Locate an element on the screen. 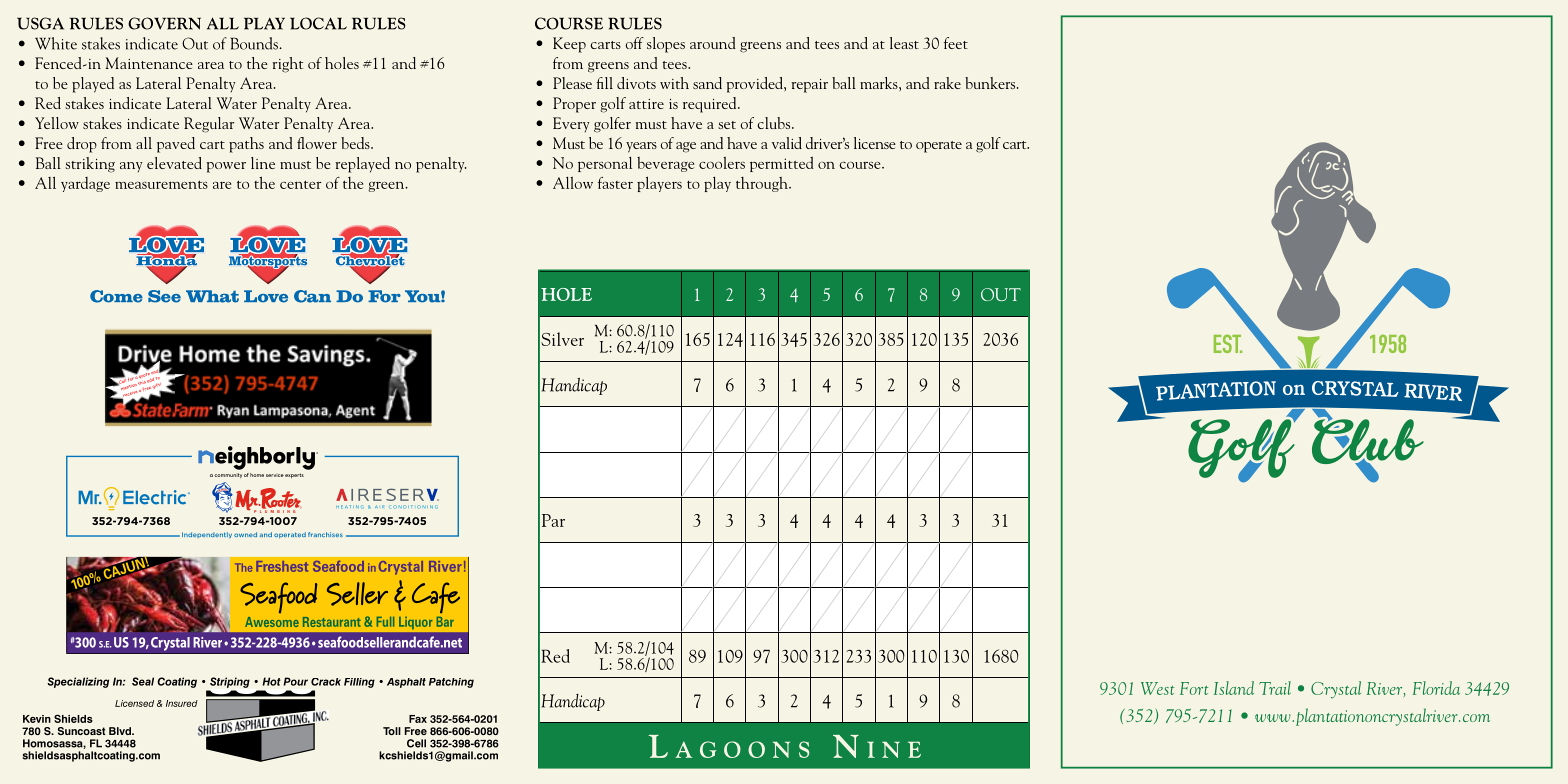 Image resolution: width=1568 pixels, height=784 pixels. Can is located at coordinates (312, 296).
